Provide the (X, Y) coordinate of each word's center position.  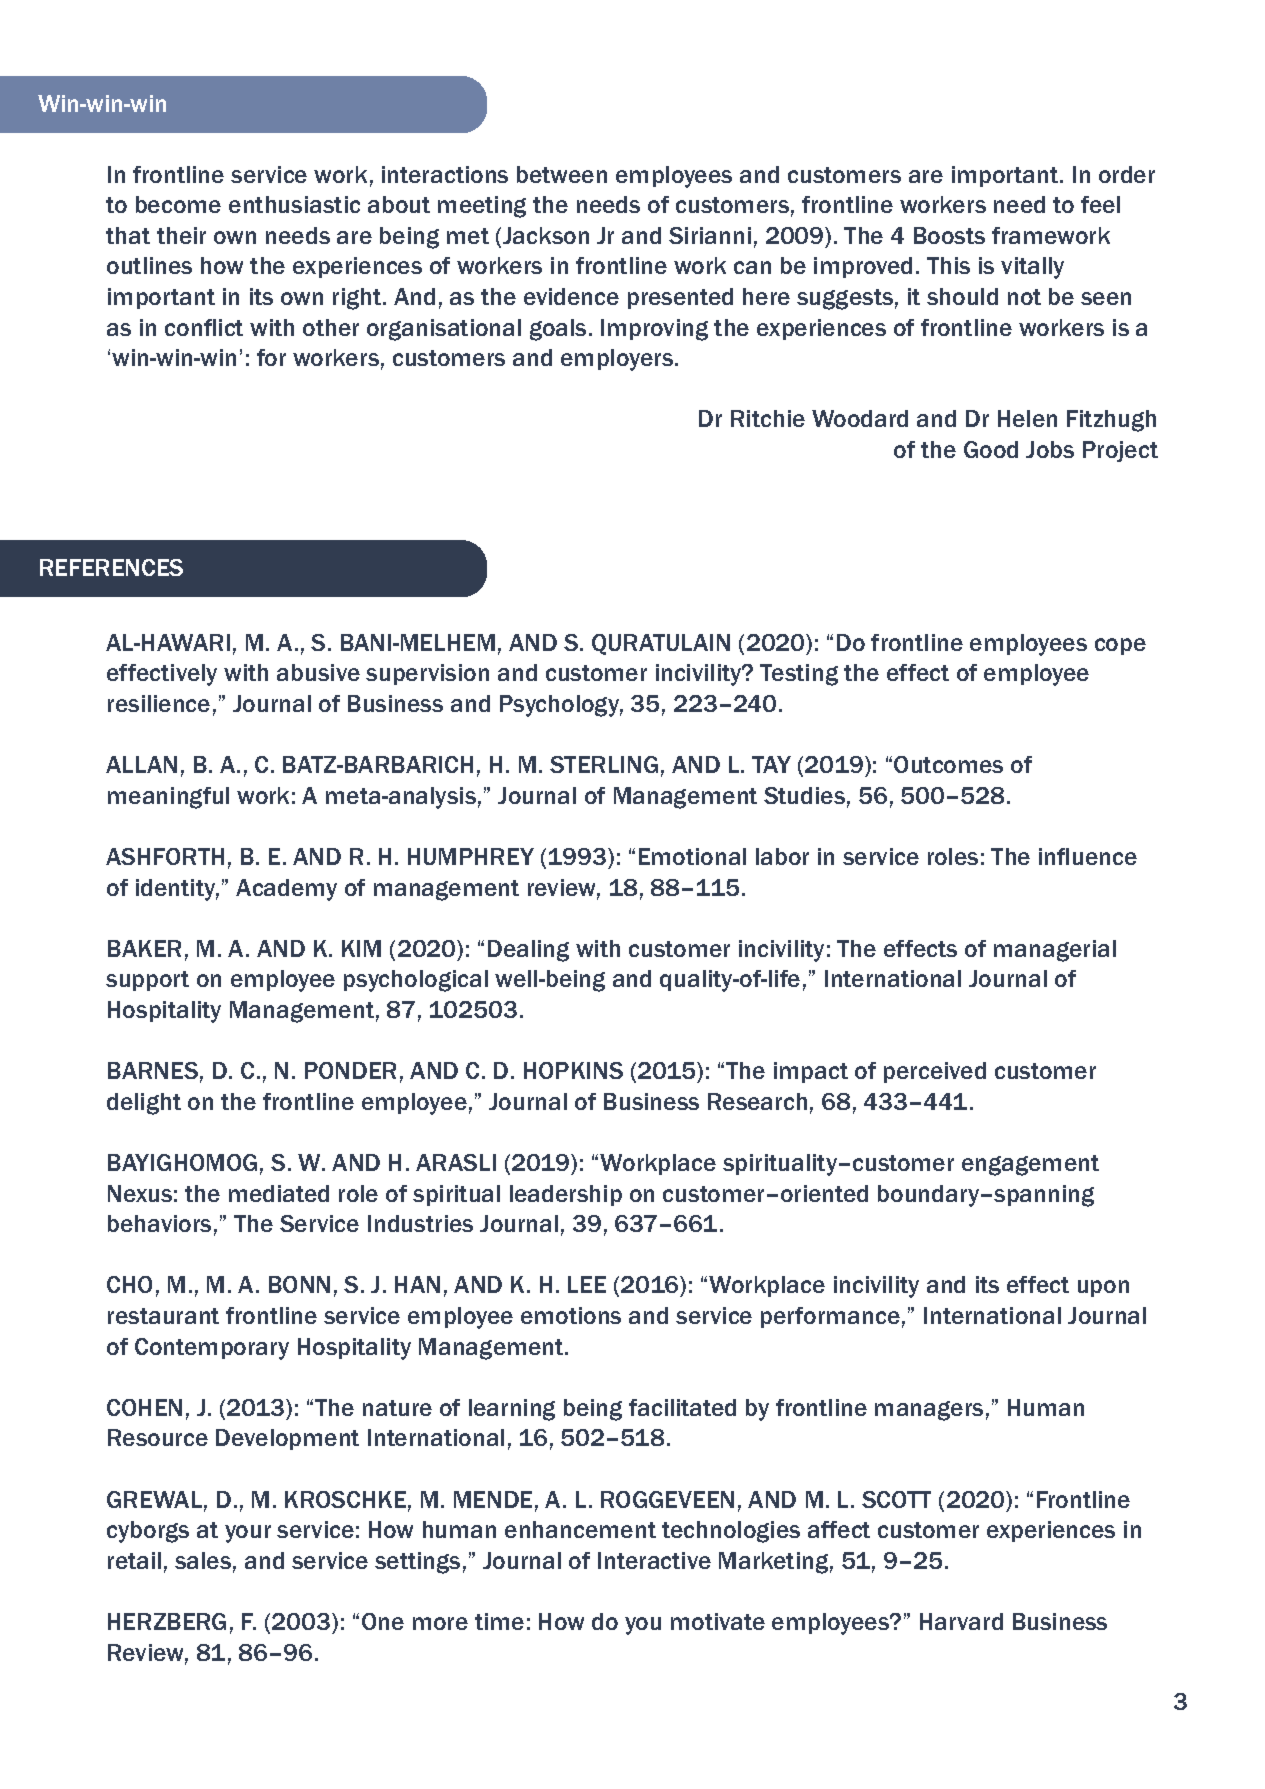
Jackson (546, 235)
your (248, 1534)
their (181, 235)
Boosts (949, 235)
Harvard (961, 1621)
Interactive (654, 1560)
